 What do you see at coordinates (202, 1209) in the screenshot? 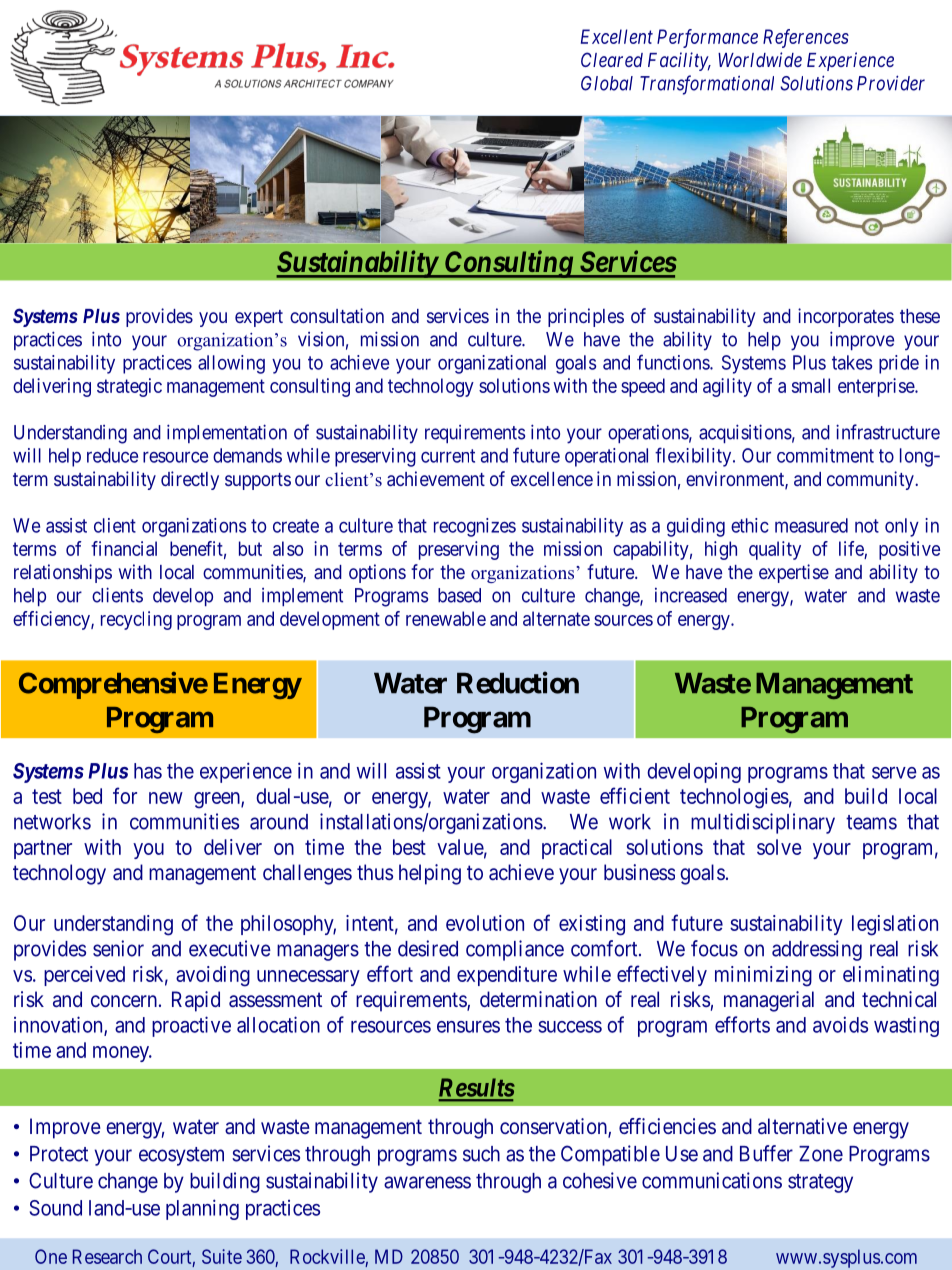
I see `planning` at bounding box center [202, 1209].
